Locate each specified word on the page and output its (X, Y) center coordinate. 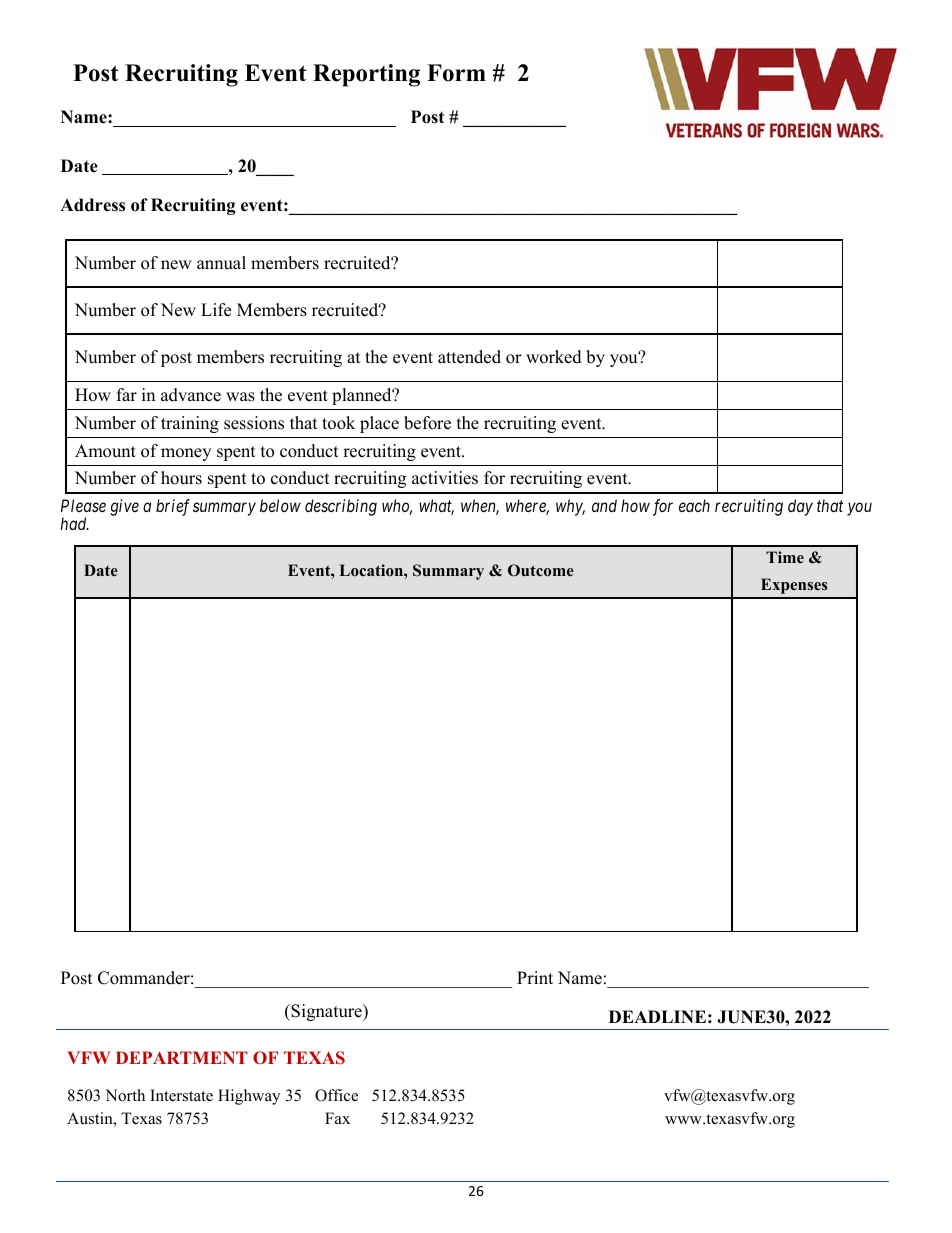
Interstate (181, 1095)
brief (173, 507)
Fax (337, 1118)
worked (554, 357)
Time (785, 557)
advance (191, 395)
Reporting (366, 75)
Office (336, 1095)
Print (535, 977)
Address (92, 205)
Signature (326, 1012)
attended (469, 357)
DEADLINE (657, 1016)
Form (456, 73)
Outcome (541, 570)
